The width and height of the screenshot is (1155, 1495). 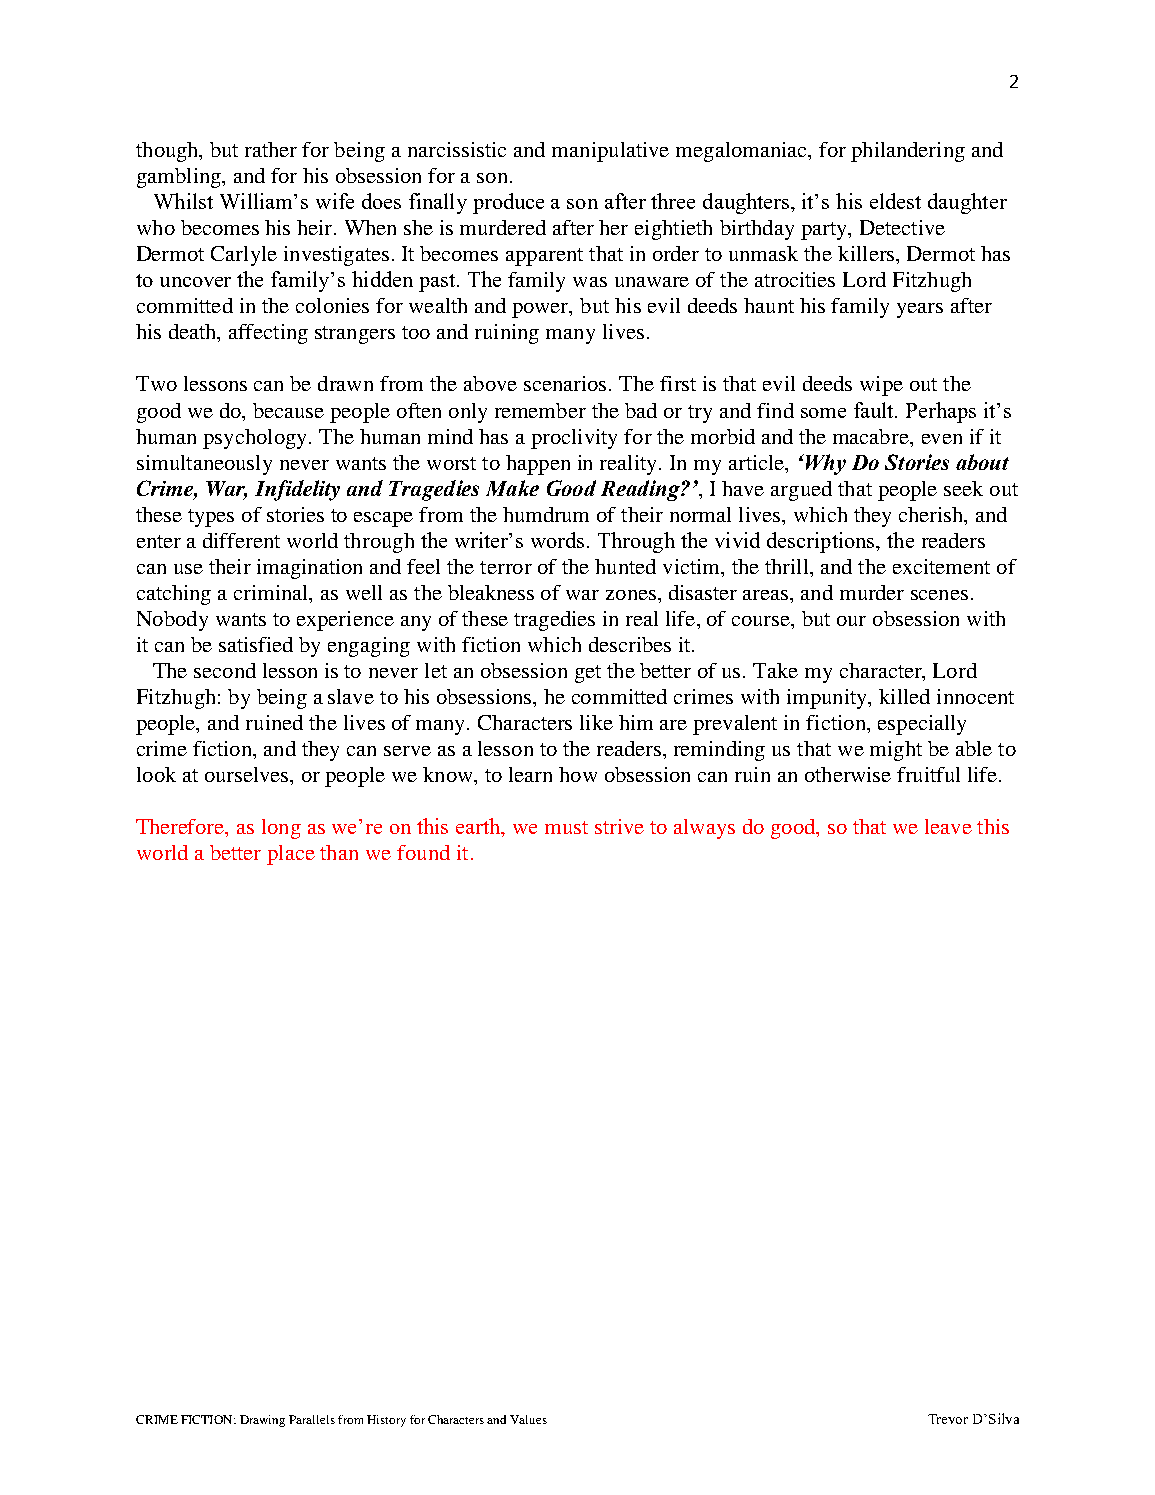 What do you see at coordinates (610, 152) in the screenshot?
I see `manipulative` at bounding box center [610, 152].
